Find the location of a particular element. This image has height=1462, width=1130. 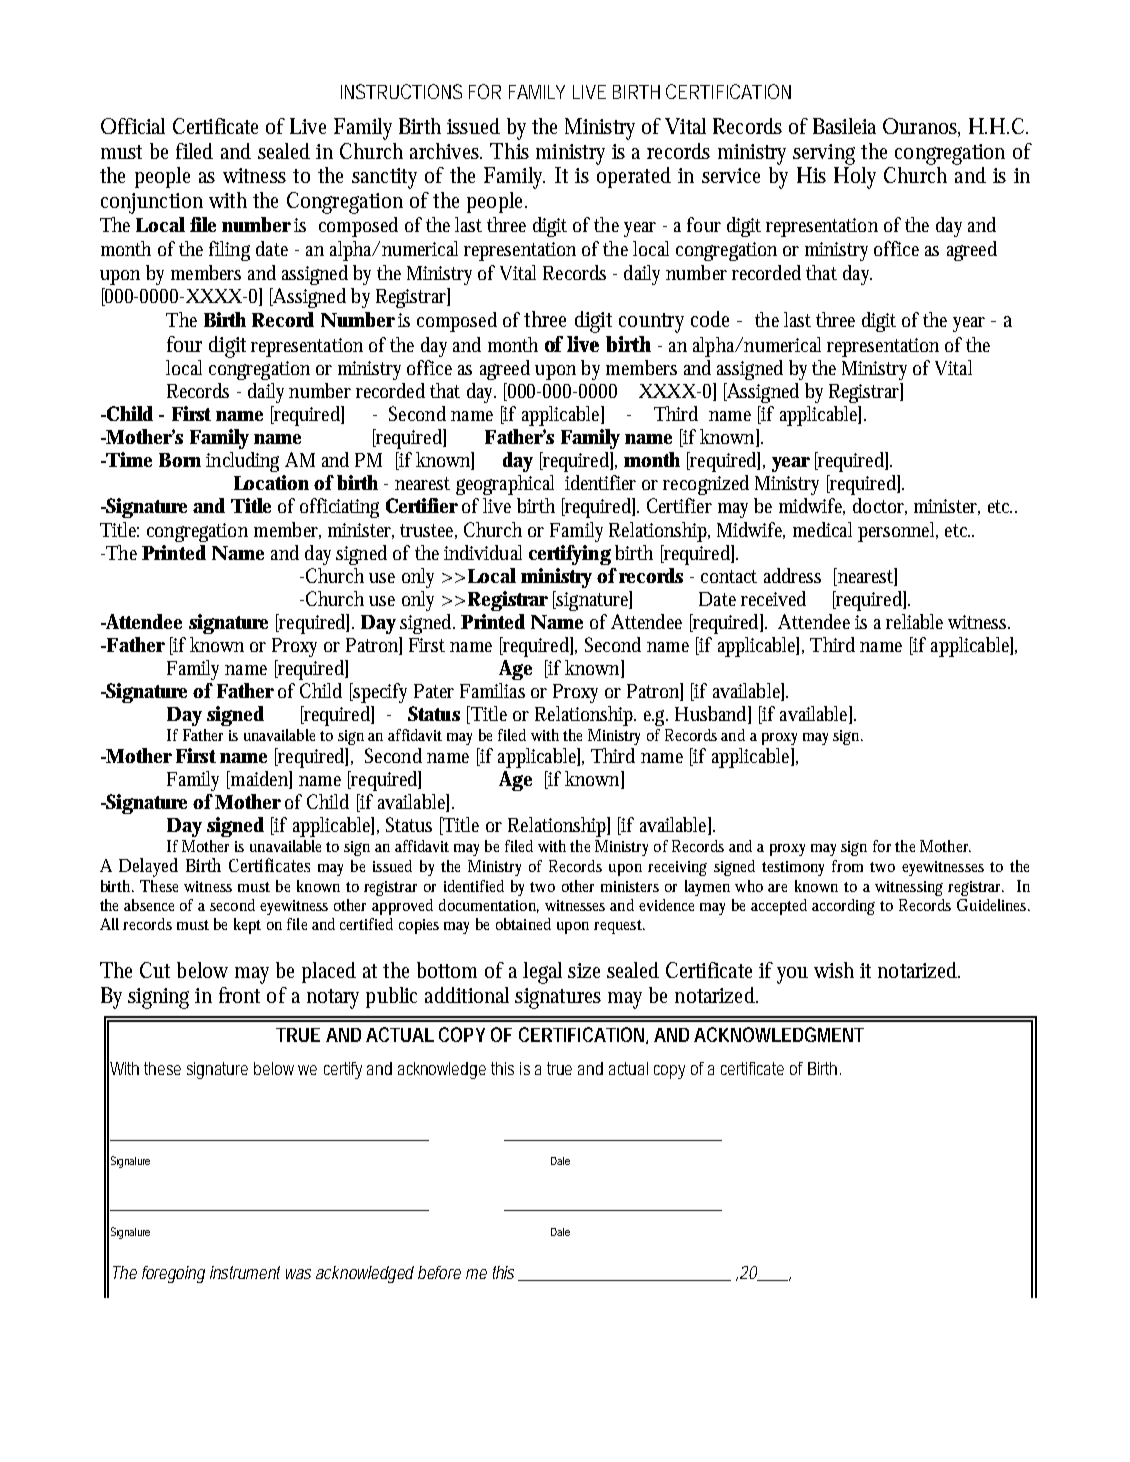

maiden is located at coordinates (260, 780).
